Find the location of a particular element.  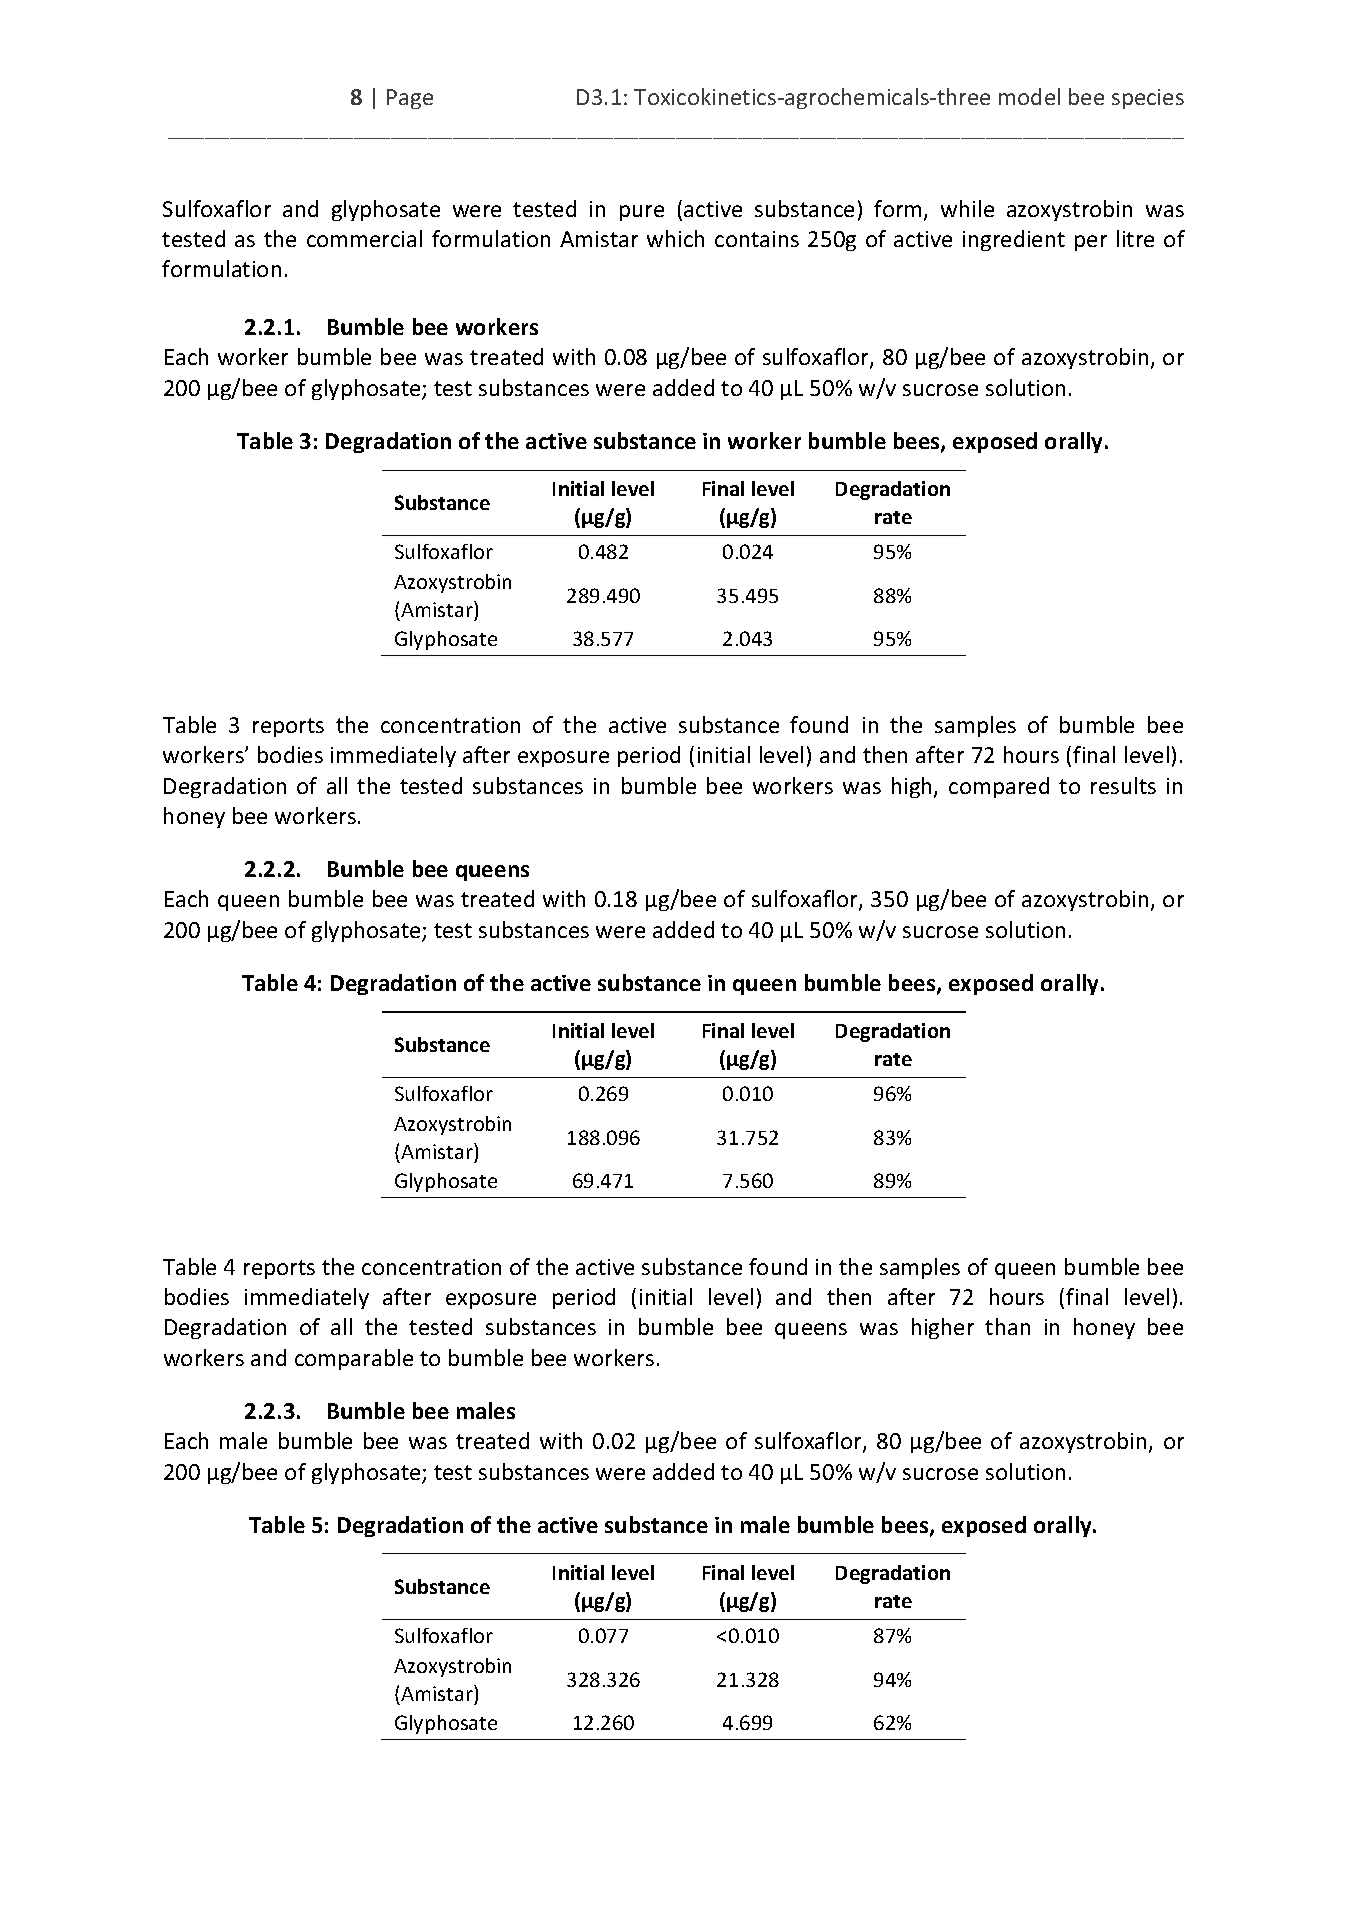

commercial is located at coordinates (364, 238).
